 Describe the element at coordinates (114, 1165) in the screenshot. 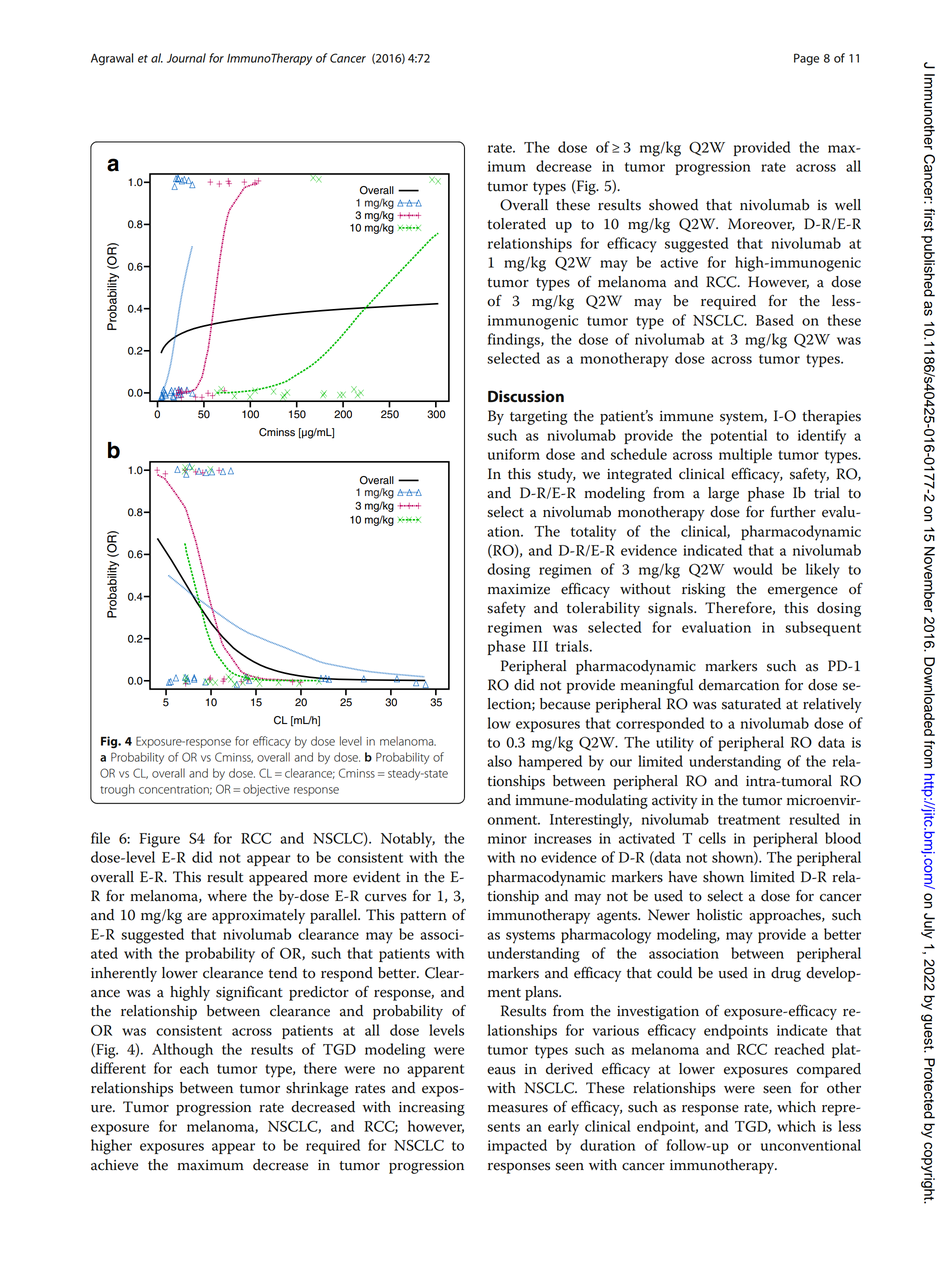

I see `achieve` at that location.
